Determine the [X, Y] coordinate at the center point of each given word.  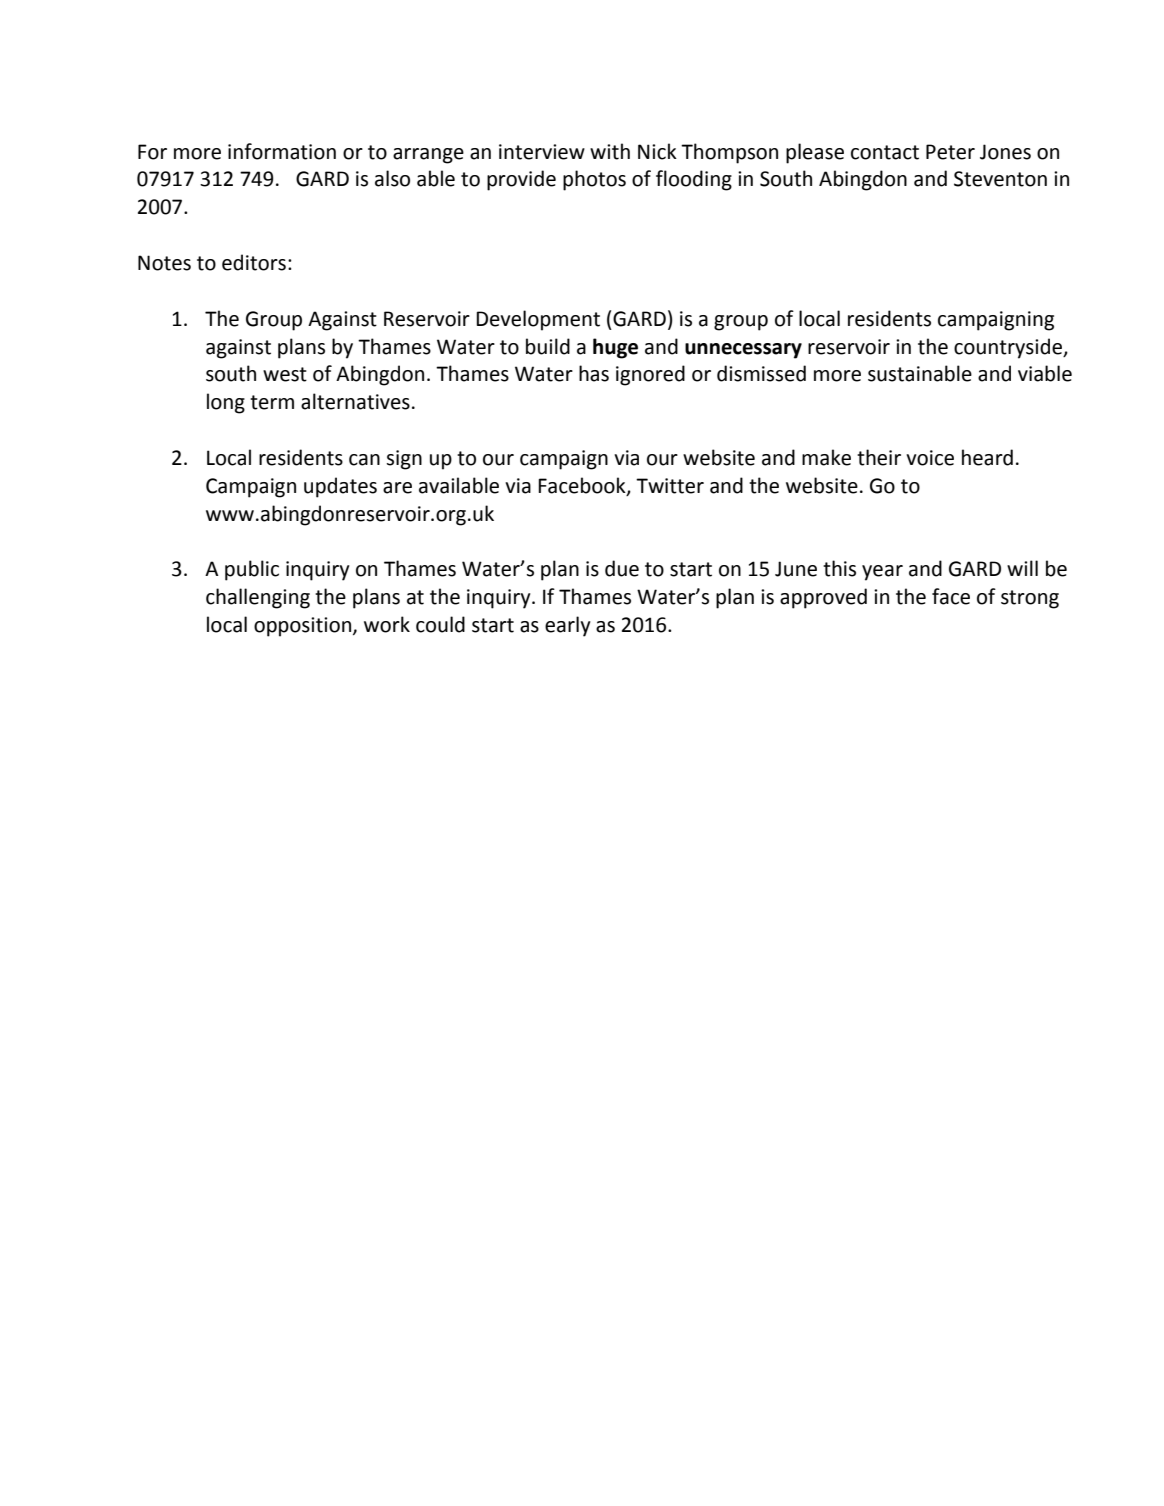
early [568, 626]
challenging [258, 598]
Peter [950, 152]
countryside [1009, 348]
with [610, 151]
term [272, 402]
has [594, 373]
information [282, 151]
